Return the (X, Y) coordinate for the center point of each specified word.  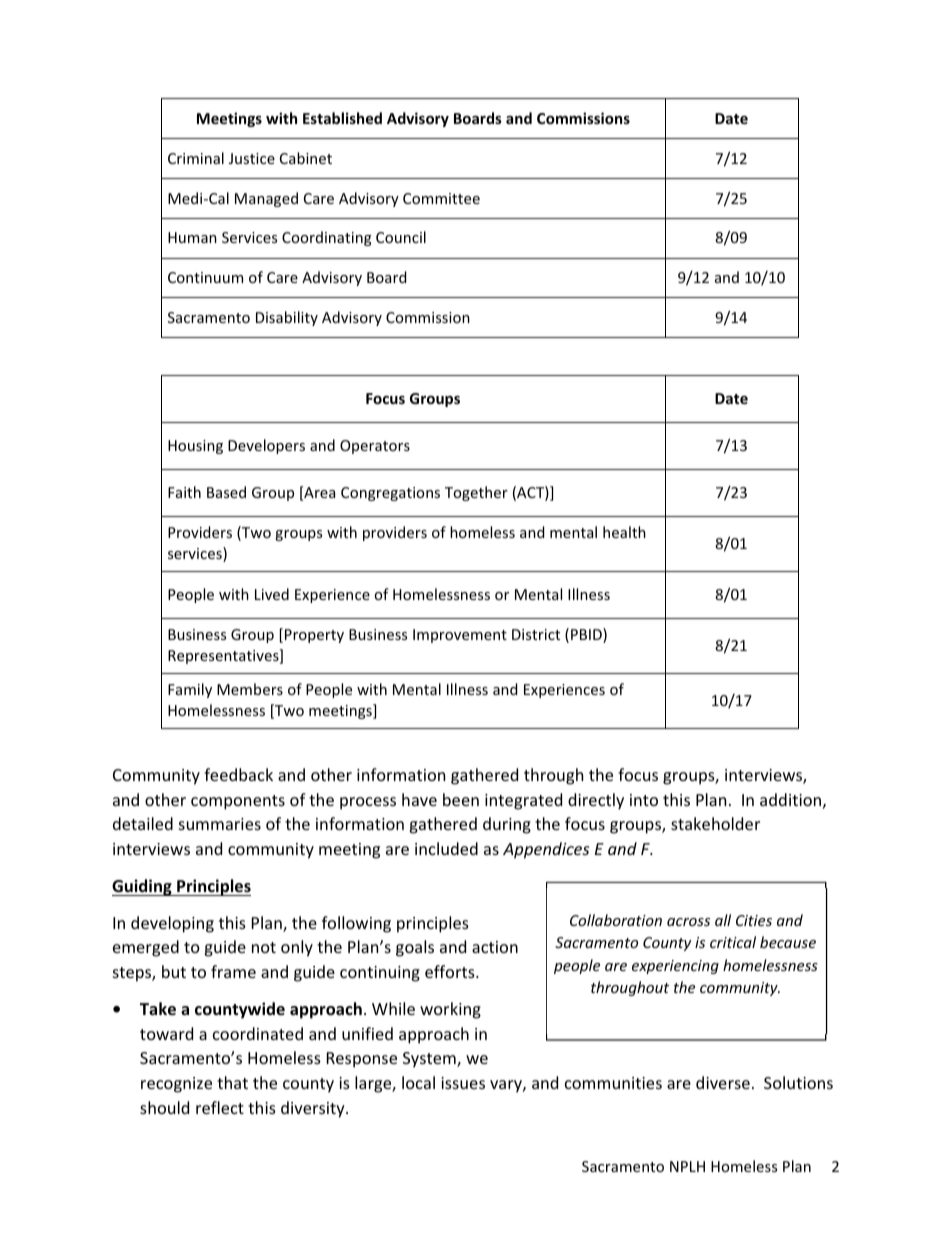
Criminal (196, 158)
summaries (220, 824)
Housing (195, 447)
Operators (375, 447)
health (624, 532)
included (446, 848)
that (232, 1082)
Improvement (460, 636)
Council (401, 237)
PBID (587, 635)
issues (463, 1083)
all (723, 920)
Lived (272, 594)
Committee (441, 198)
